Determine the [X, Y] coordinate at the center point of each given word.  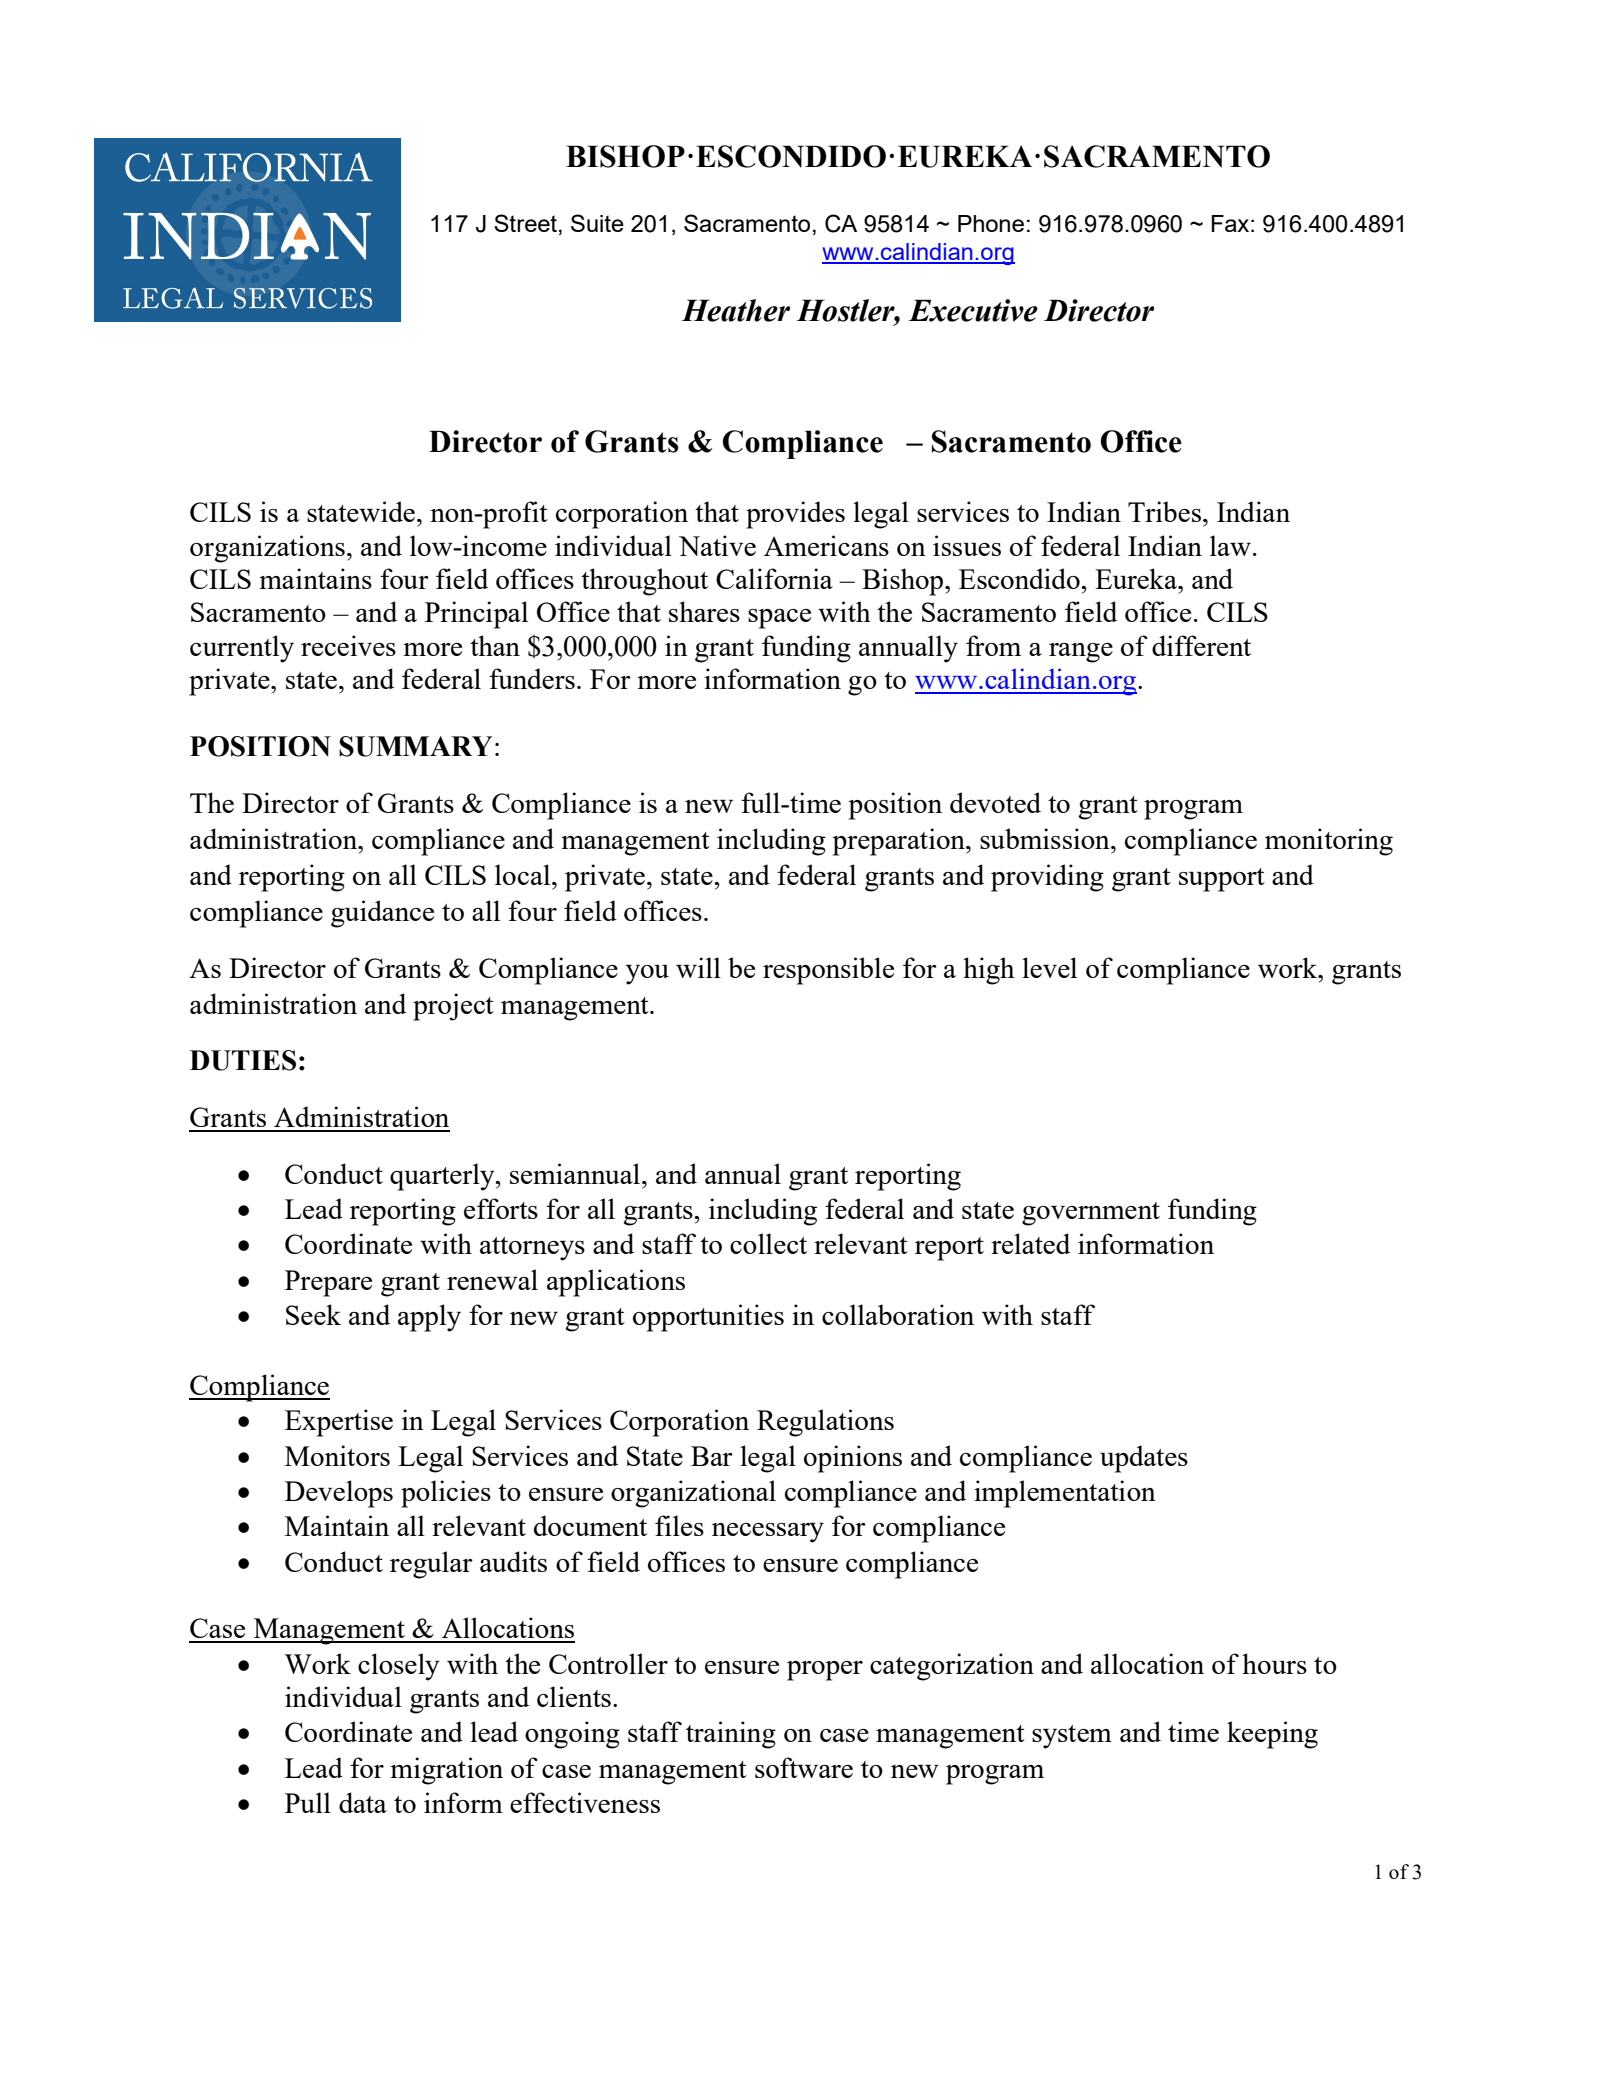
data [363, 1802]
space [779, 619]
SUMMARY [415, 746]
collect [768, 1243]
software [804, 1767]
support [1222, 880]
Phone [991, 223]
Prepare [328, 1283]
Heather [736, 310]
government [1091, 1214]
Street [525, 223]
